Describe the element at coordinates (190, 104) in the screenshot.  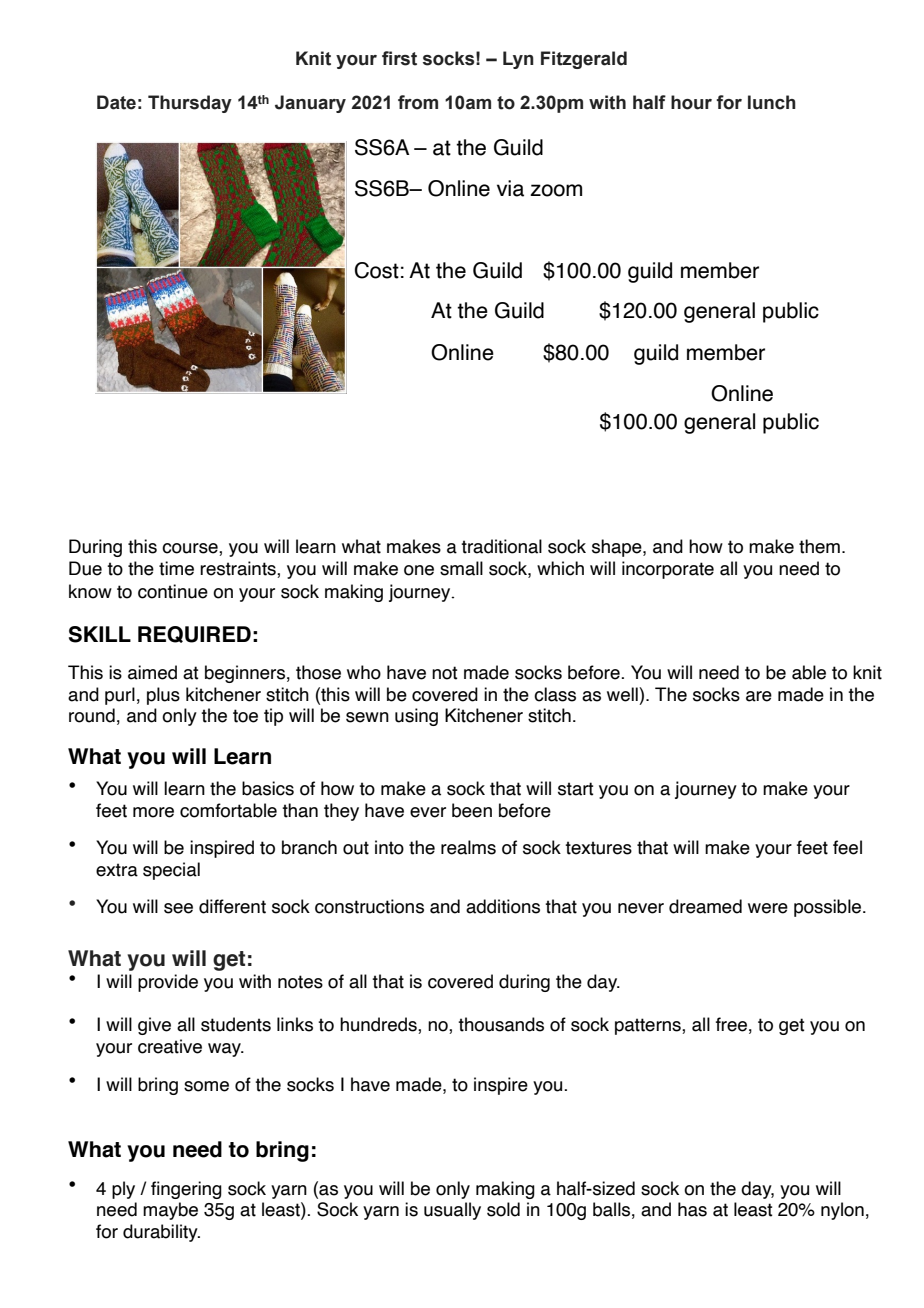
I see `Thursday` at that location.
